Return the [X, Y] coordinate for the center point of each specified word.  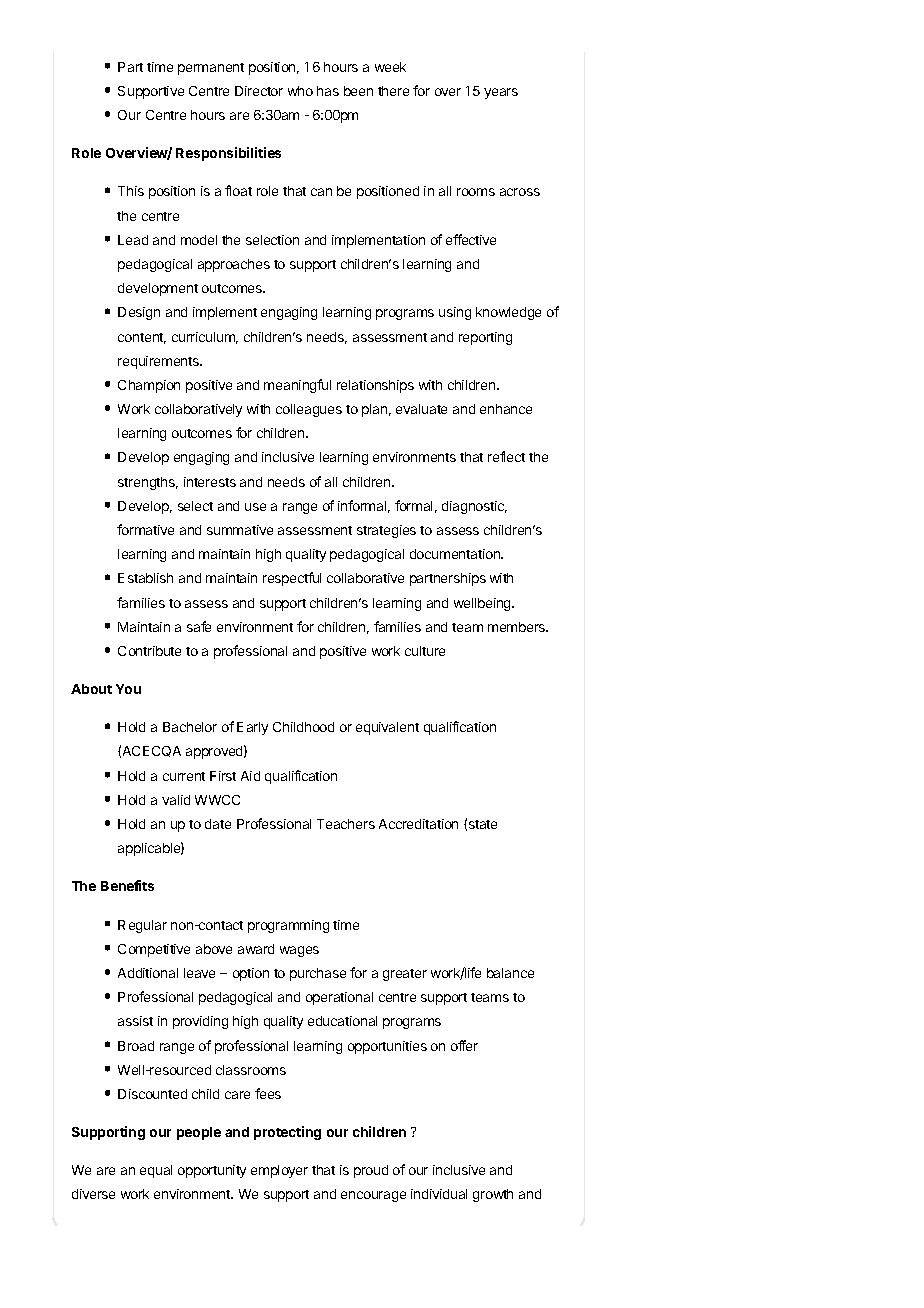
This [131, 191]
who [300, 91]
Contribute [149, 651]
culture [425, 651]
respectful [292, 579]
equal [156, 1171]
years [501, 93]
